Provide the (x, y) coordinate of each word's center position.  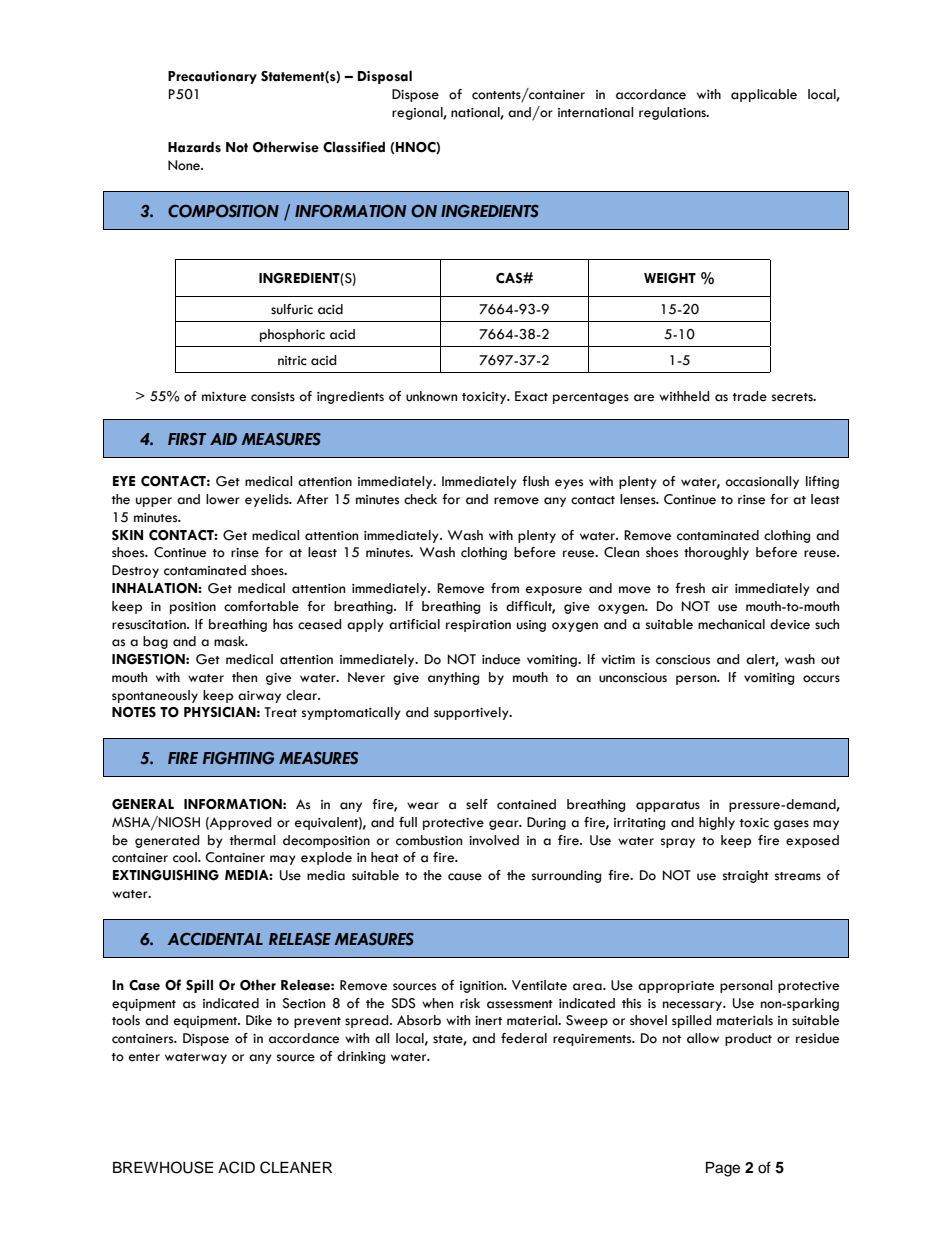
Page (723, 1169)
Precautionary (212, 77)
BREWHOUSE (163, 1167)
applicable (764, 95)
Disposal (385, 77)
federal (524, 1038)
